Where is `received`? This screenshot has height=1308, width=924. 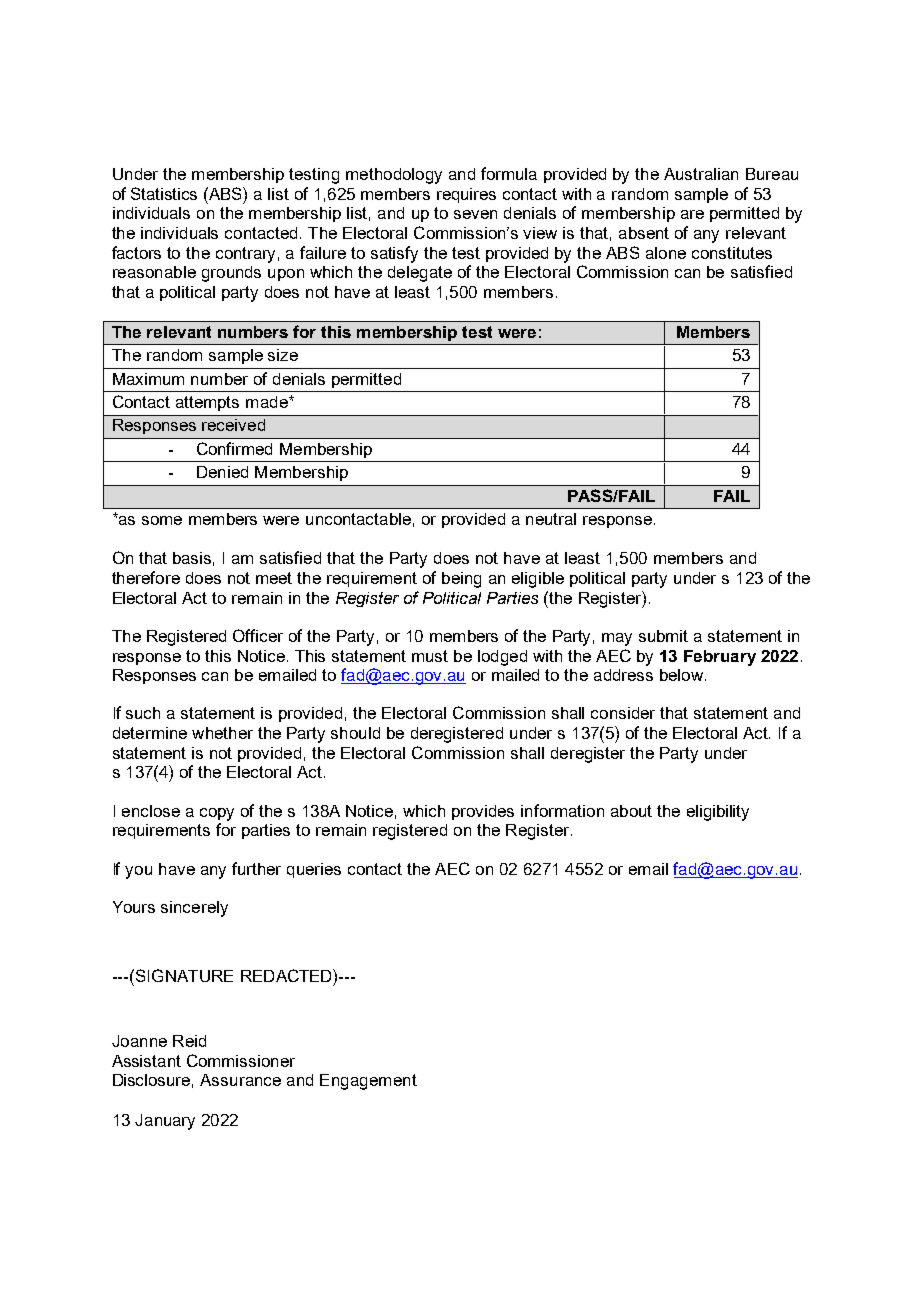
received is located at coordinates (233, 425).
